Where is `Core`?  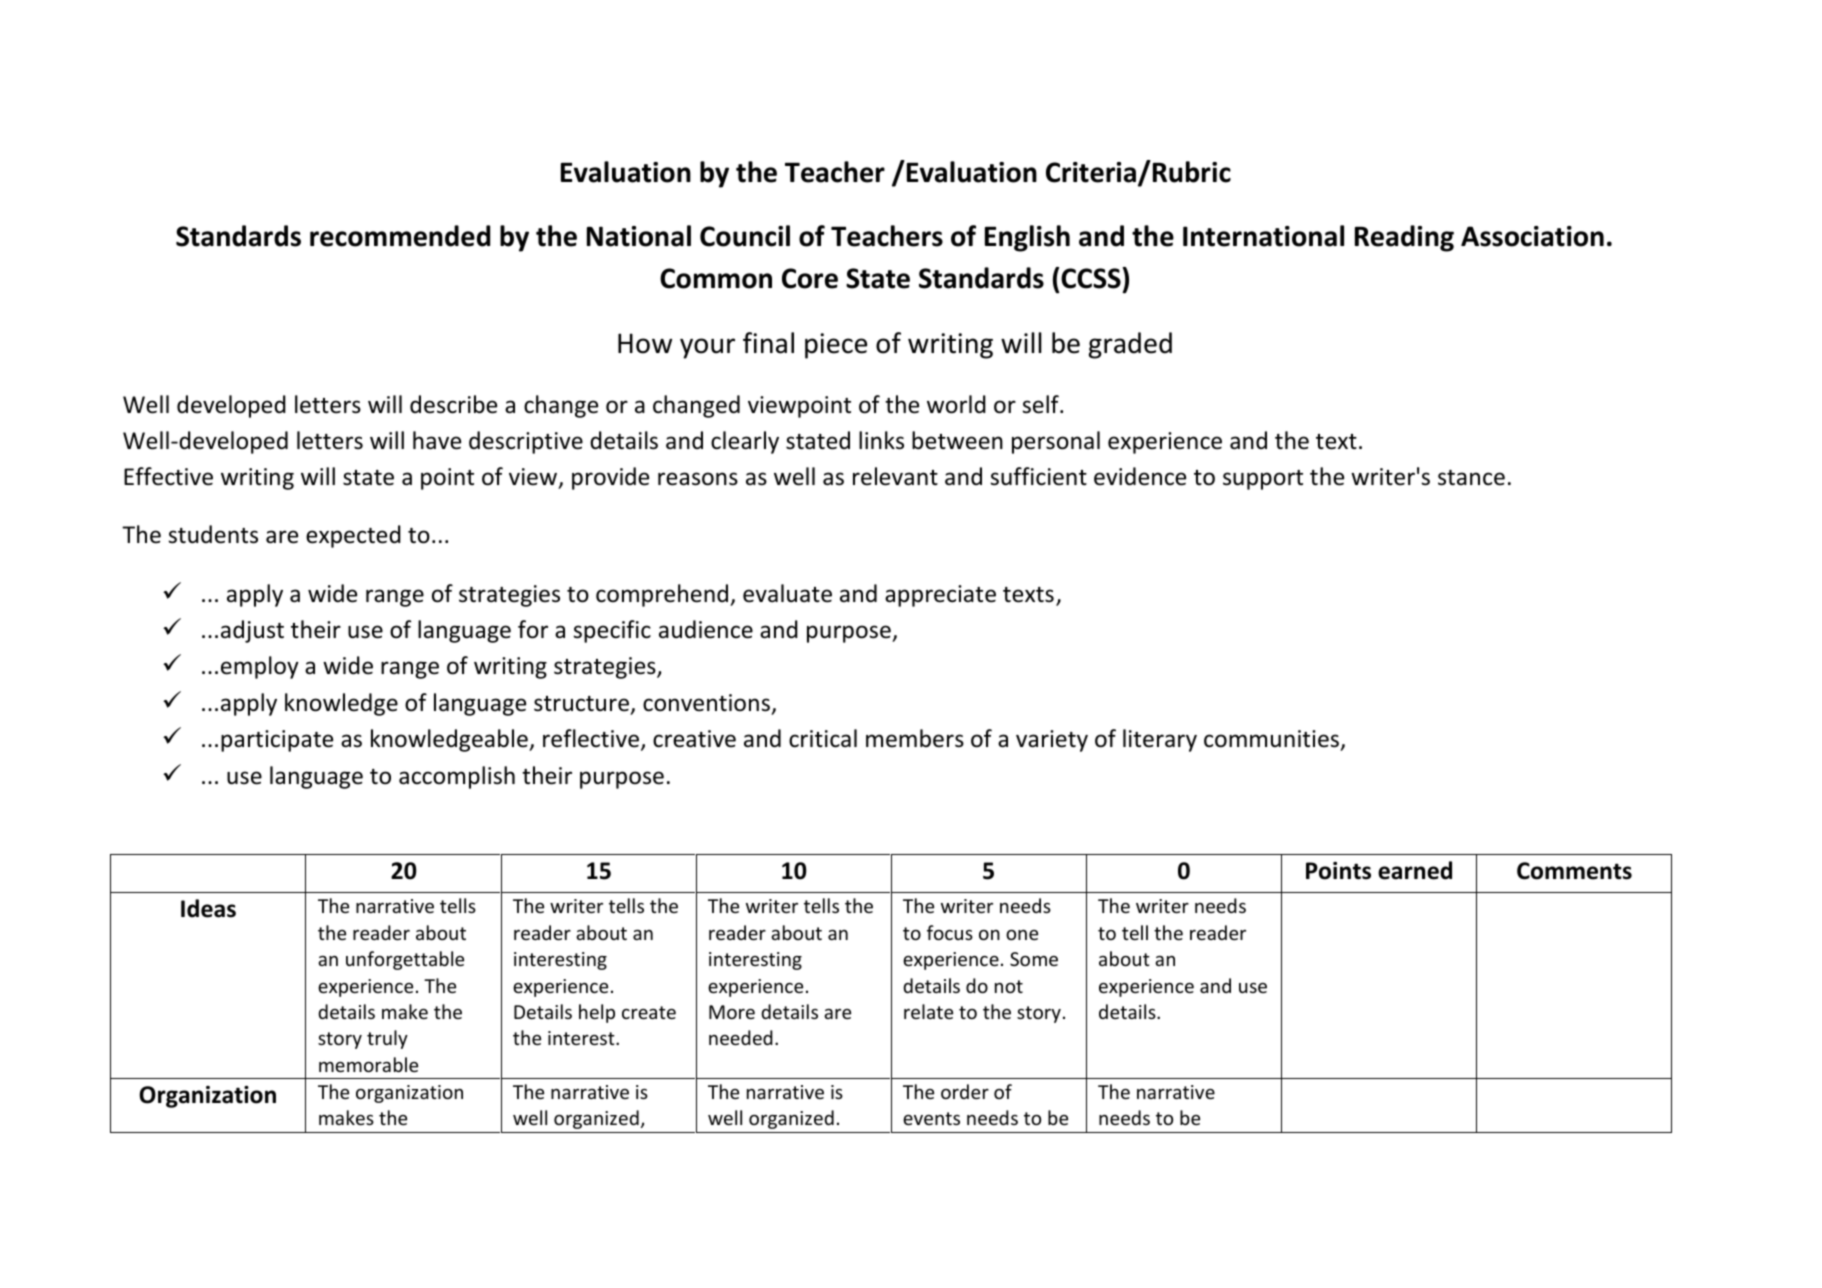
Core is located at coordinates (810, 278).
